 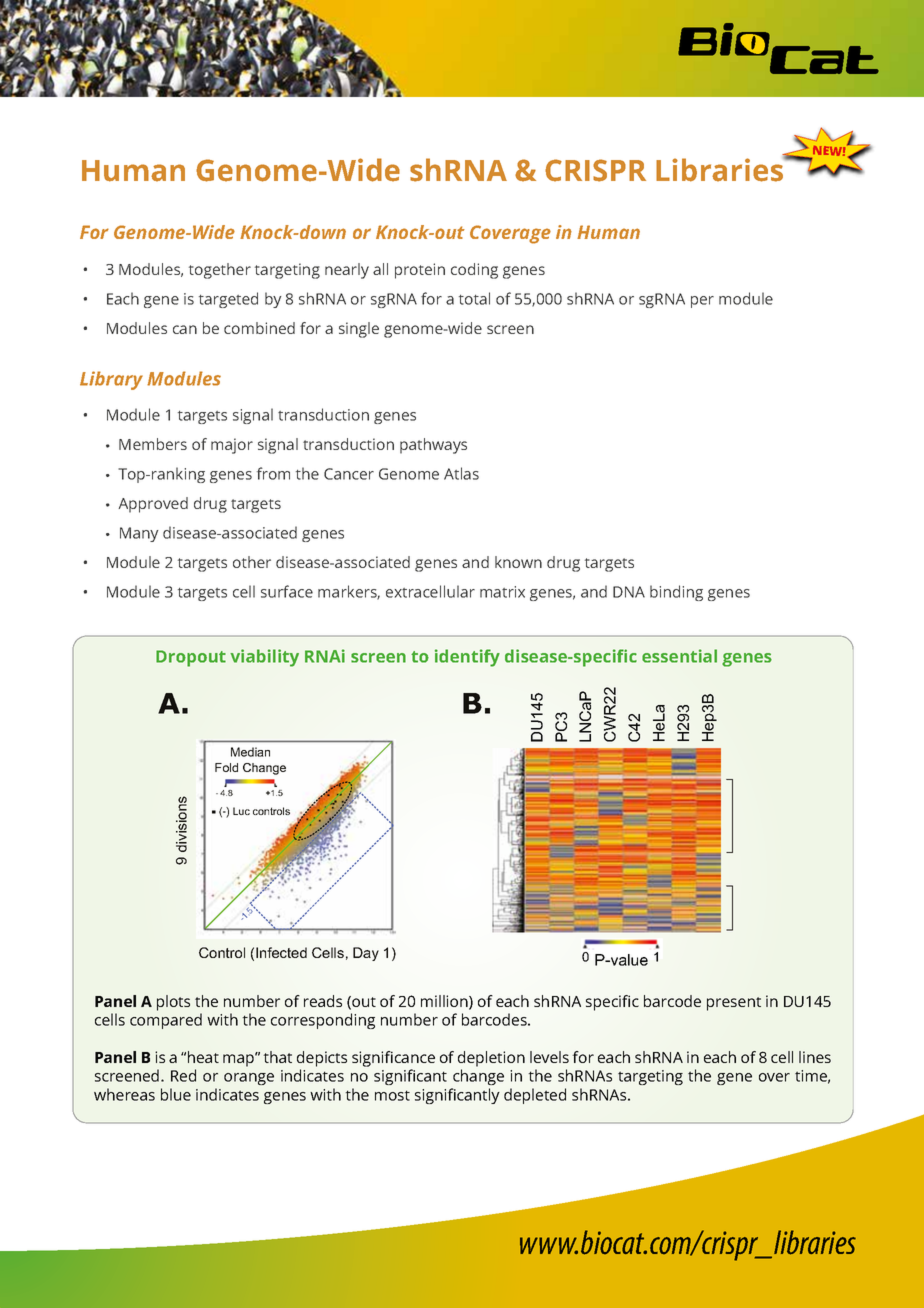 I want to click on binding, so click(x=676, y=593).
